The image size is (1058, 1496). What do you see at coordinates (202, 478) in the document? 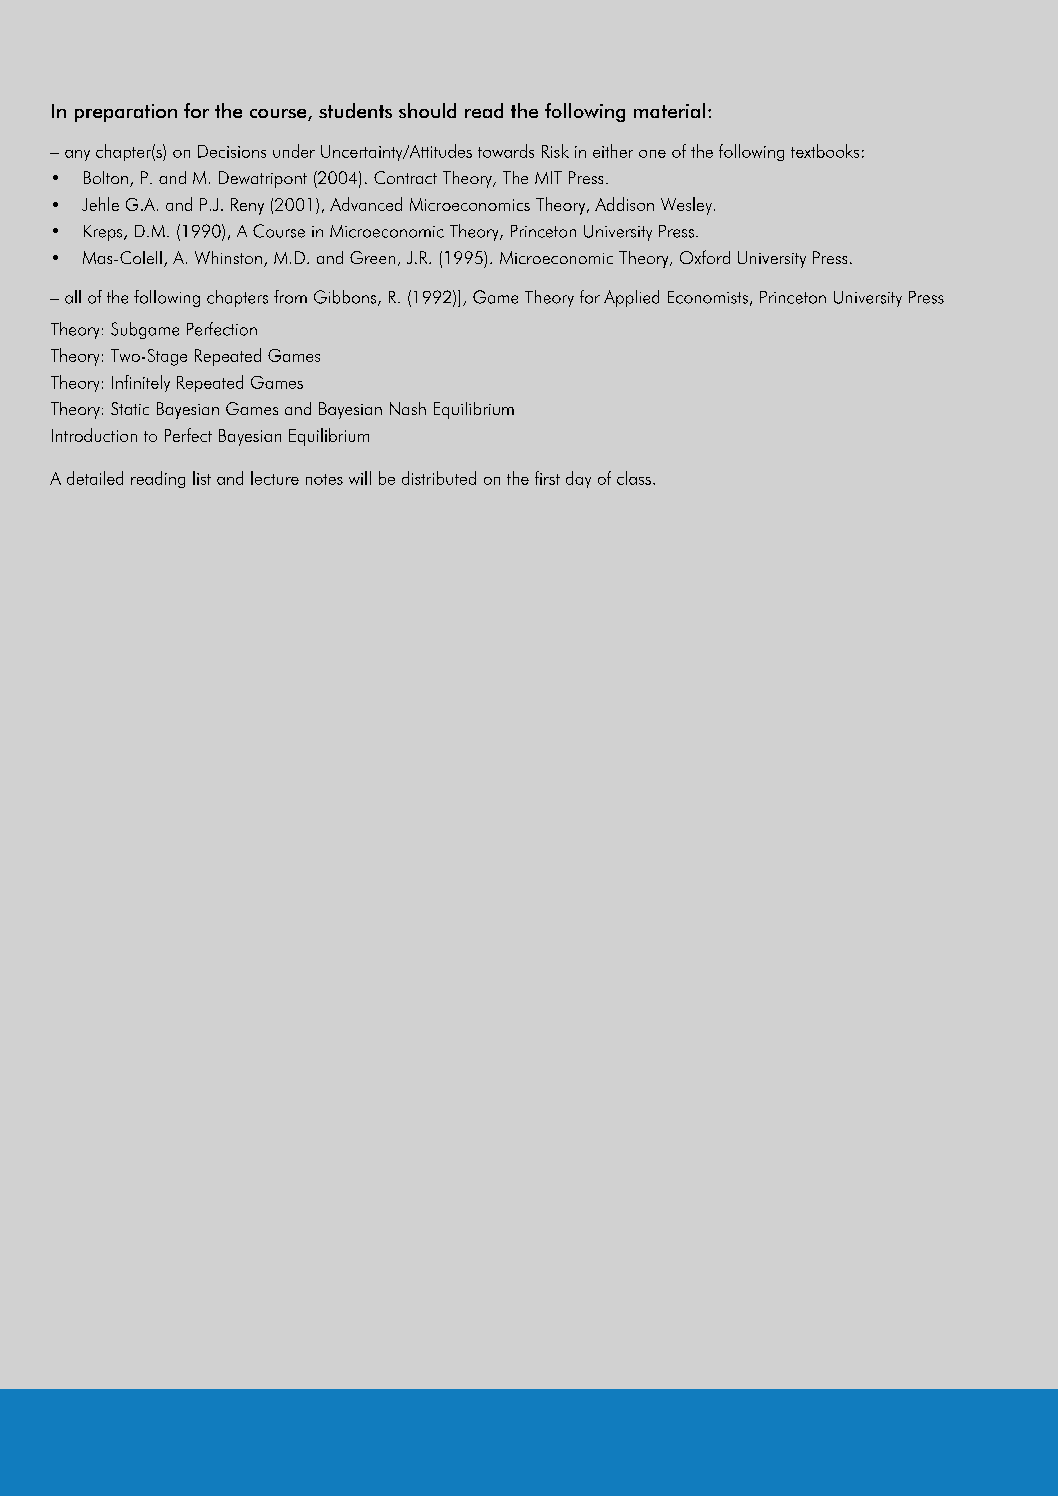
I see `list` at bounding box center [202, 478].
